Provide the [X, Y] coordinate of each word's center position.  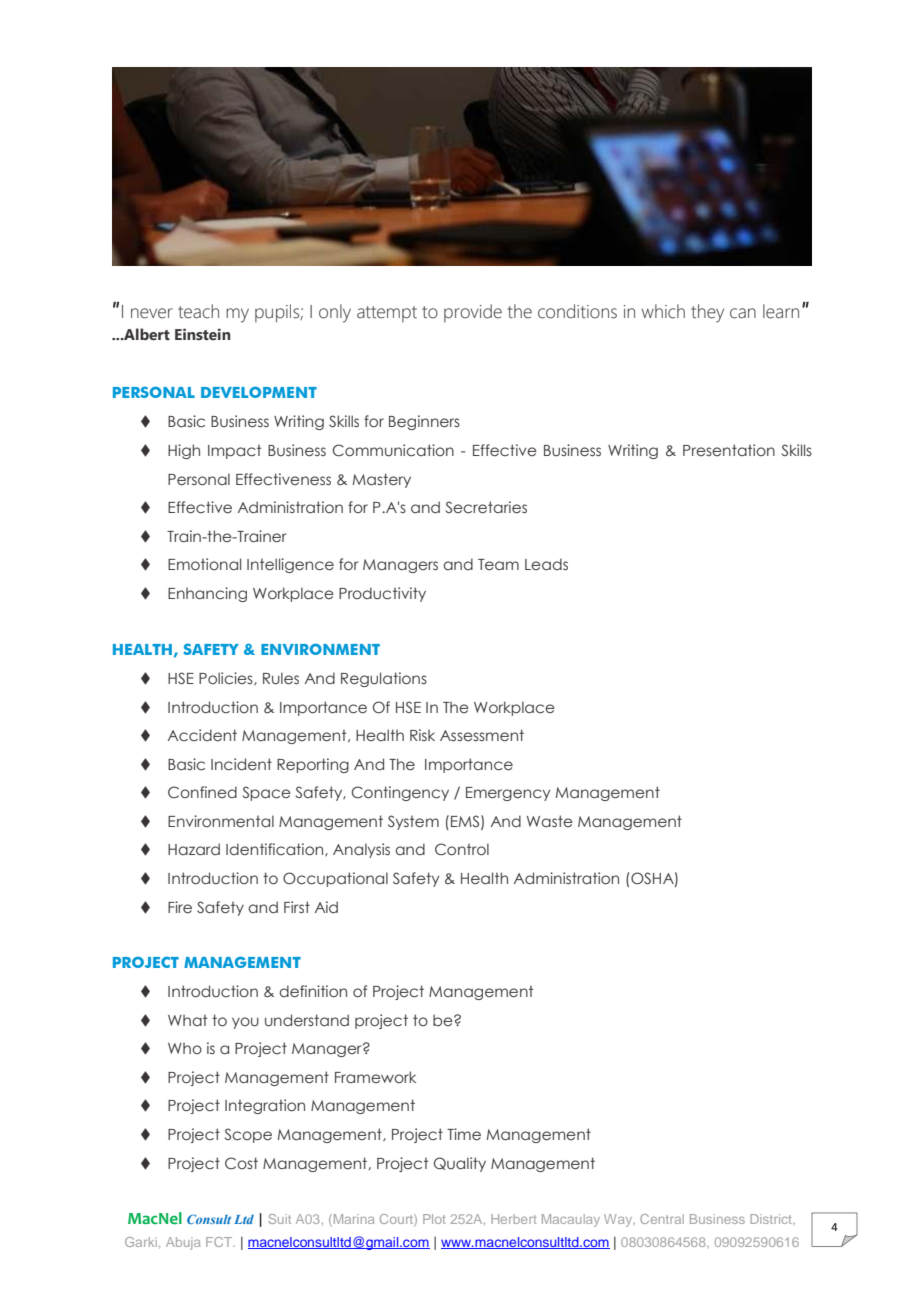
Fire [180, 907]
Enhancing [207, 594]
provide [473, 313]
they [707, 313]
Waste [550, 821]
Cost [241, 1163]
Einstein [203, 334]
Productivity [382, 594]
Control [462, 849]
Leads [546, 564]
